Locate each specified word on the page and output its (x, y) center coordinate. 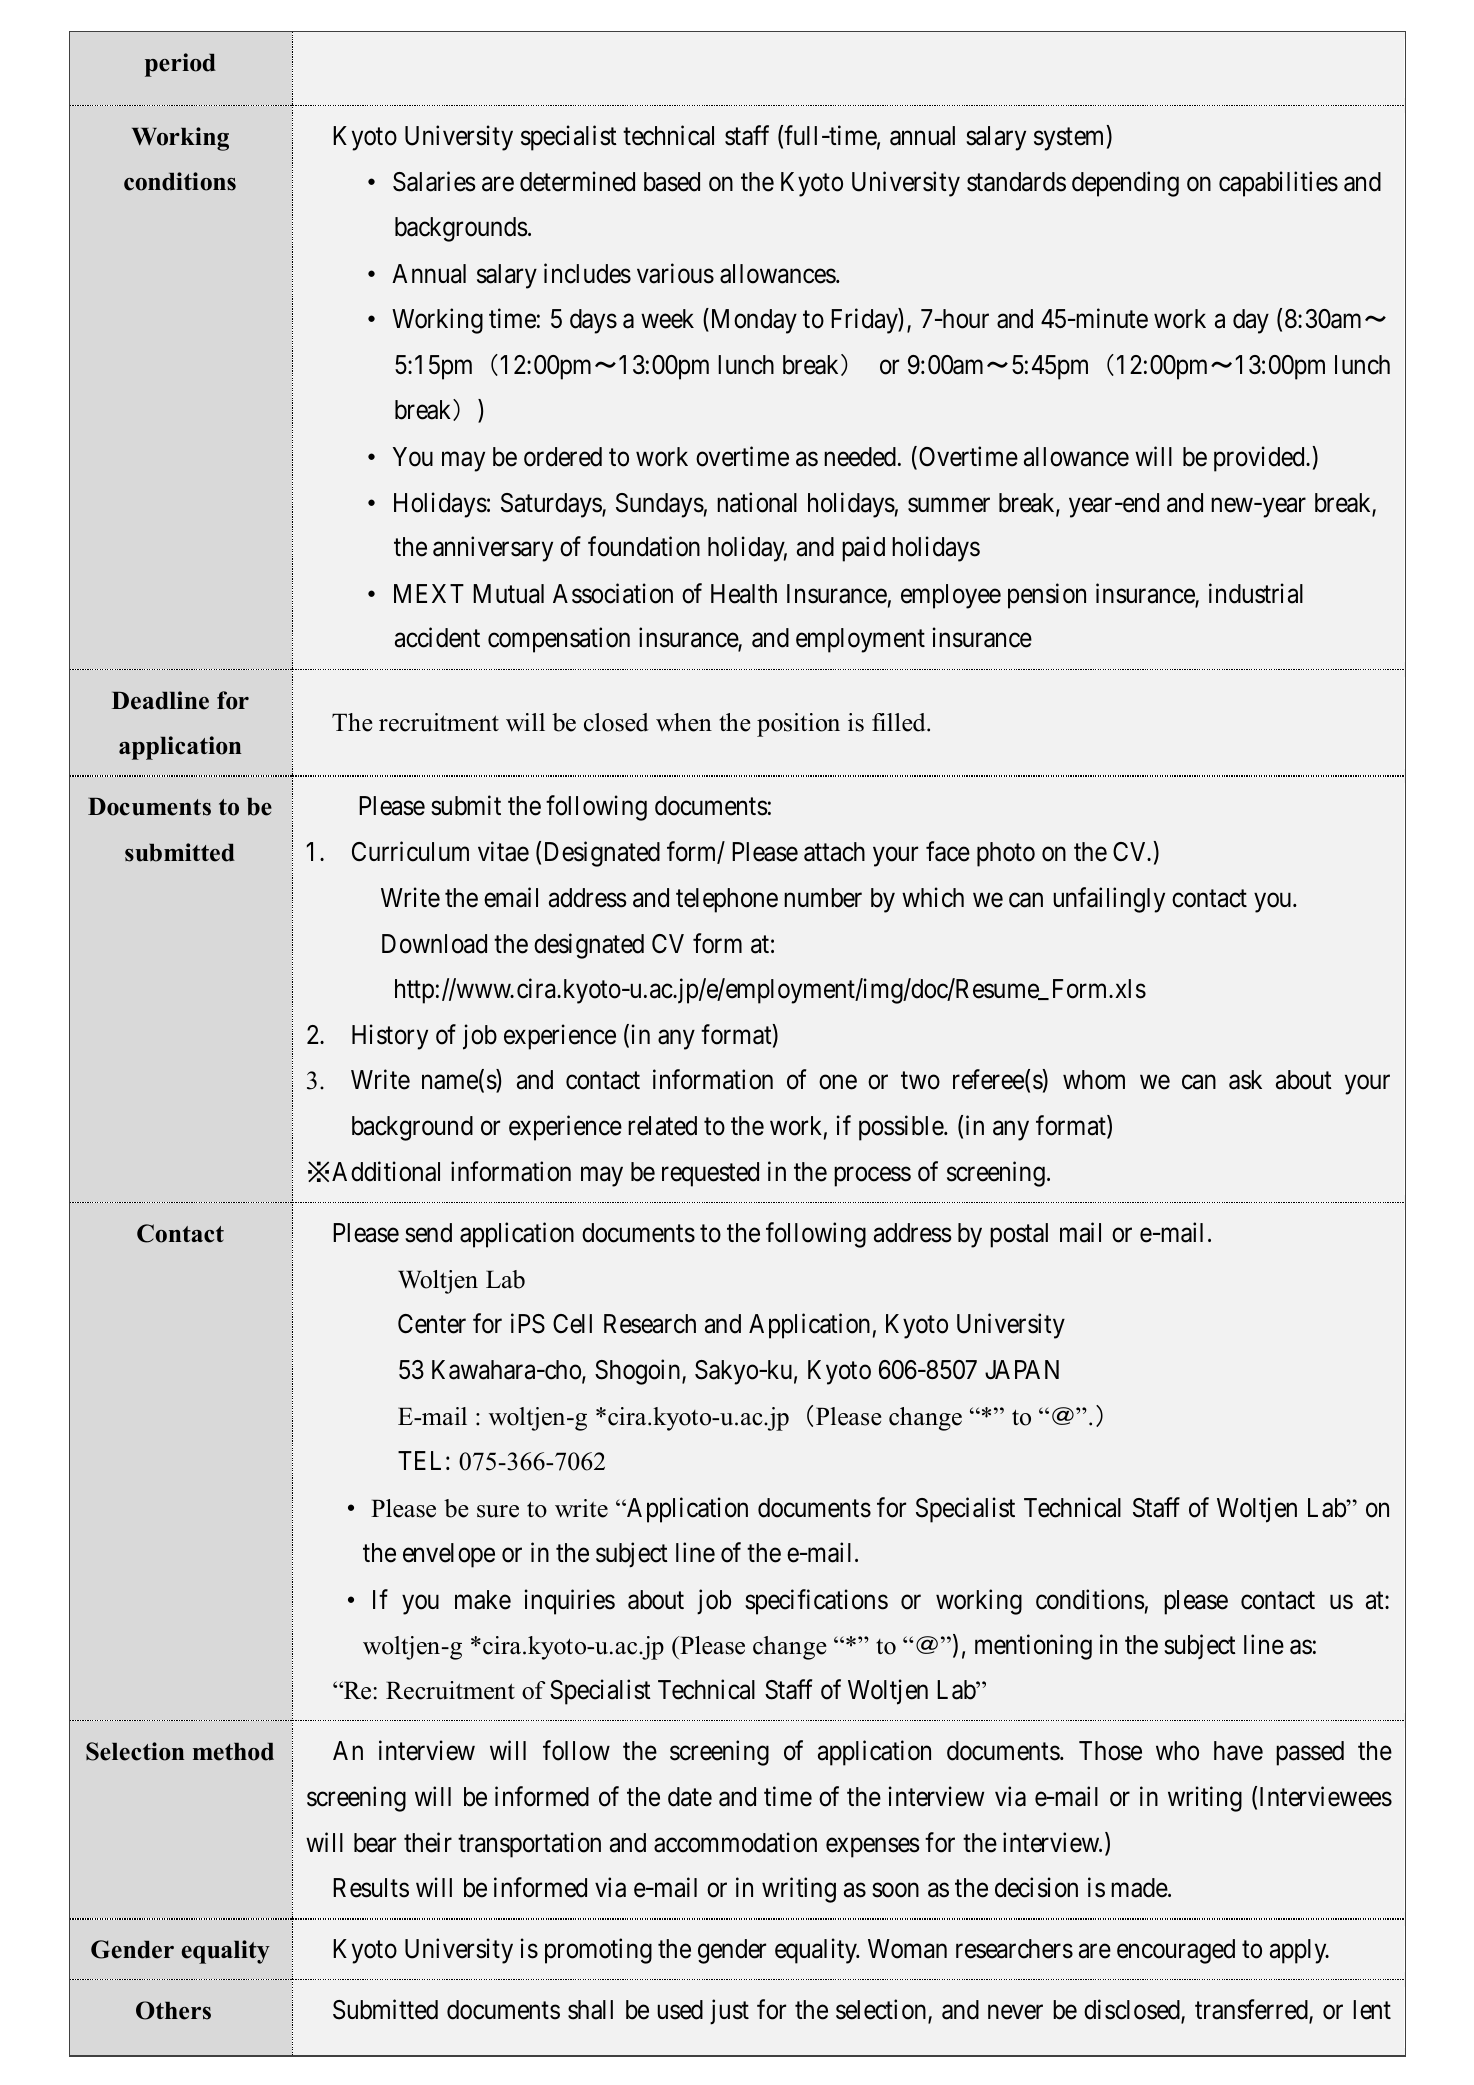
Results (371, 1888)
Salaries (434, 182)
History (390, 1037)
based (672, 182)
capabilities (1278, 184)
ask (1245, 1080)
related (662, 1126)
